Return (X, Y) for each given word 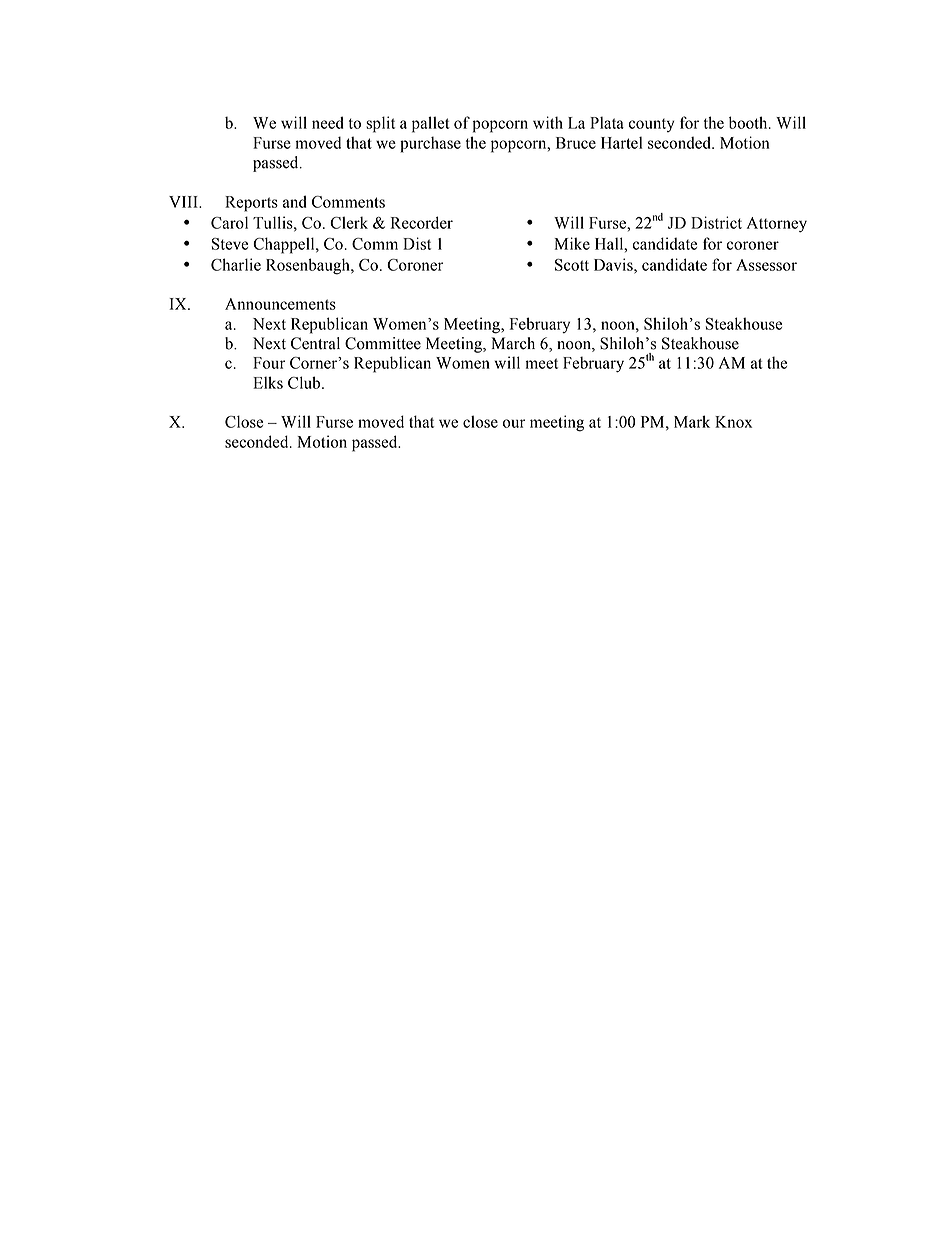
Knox (733, 422)
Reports (251, 204)
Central (315, 343)
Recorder (422, 222)
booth (749, 122)
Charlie (236, 264)
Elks (268, 382)
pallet (431, 124)
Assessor (766, 265)
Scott (572, 265)
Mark (692, 421)
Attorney (777, 225)
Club (305, 382)
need (328, 122)
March (513, 343)
